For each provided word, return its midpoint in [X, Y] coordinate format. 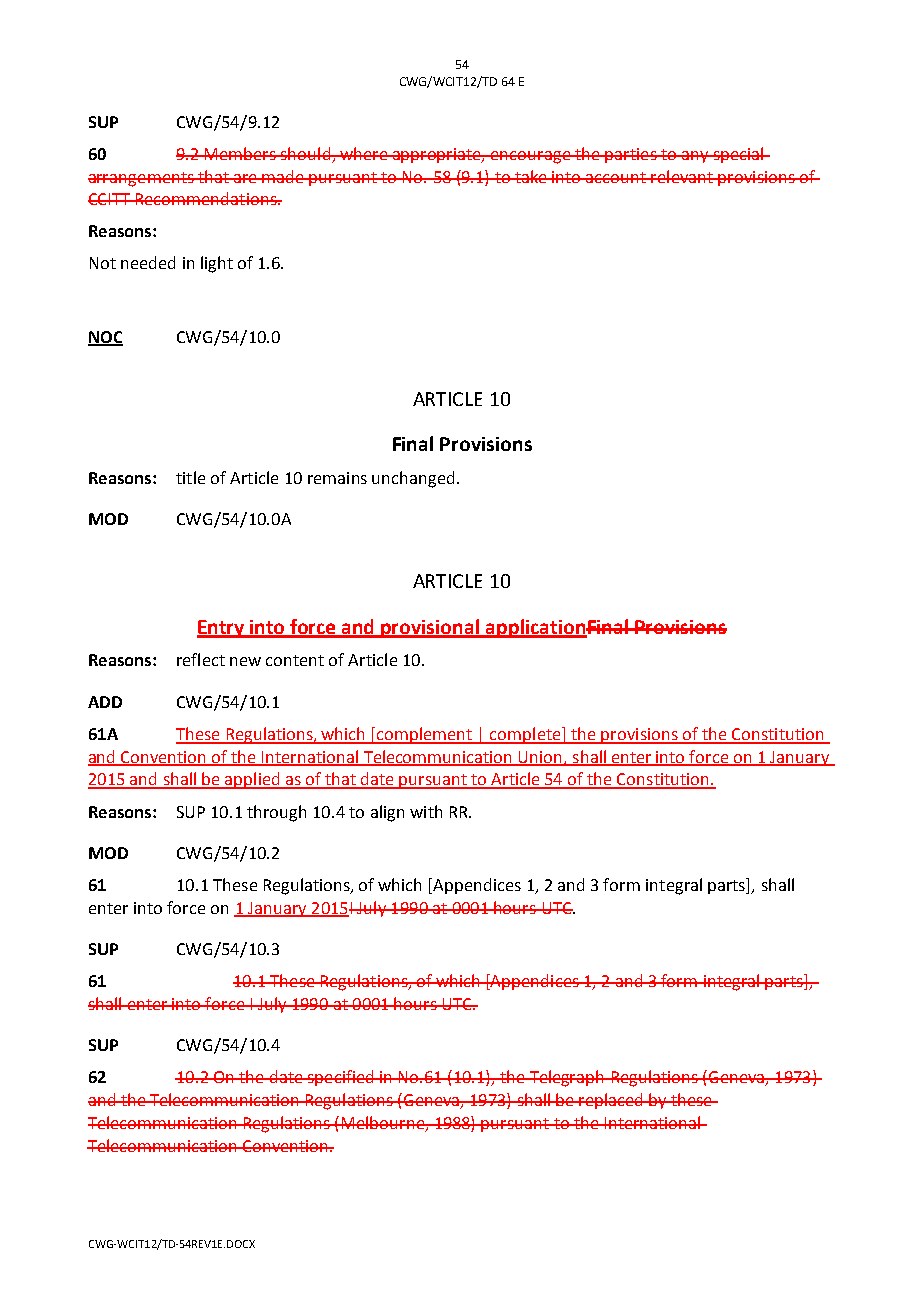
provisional [431, 628]
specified [341, 1078]
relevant [682, 176]
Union [541, 758]
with [426, 811]
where [364, 153]
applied [252, 780]
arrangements [142, 179]
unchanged [413, 479]
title [190, 477]
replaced [611, 1101]
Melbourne [383, 1122]
